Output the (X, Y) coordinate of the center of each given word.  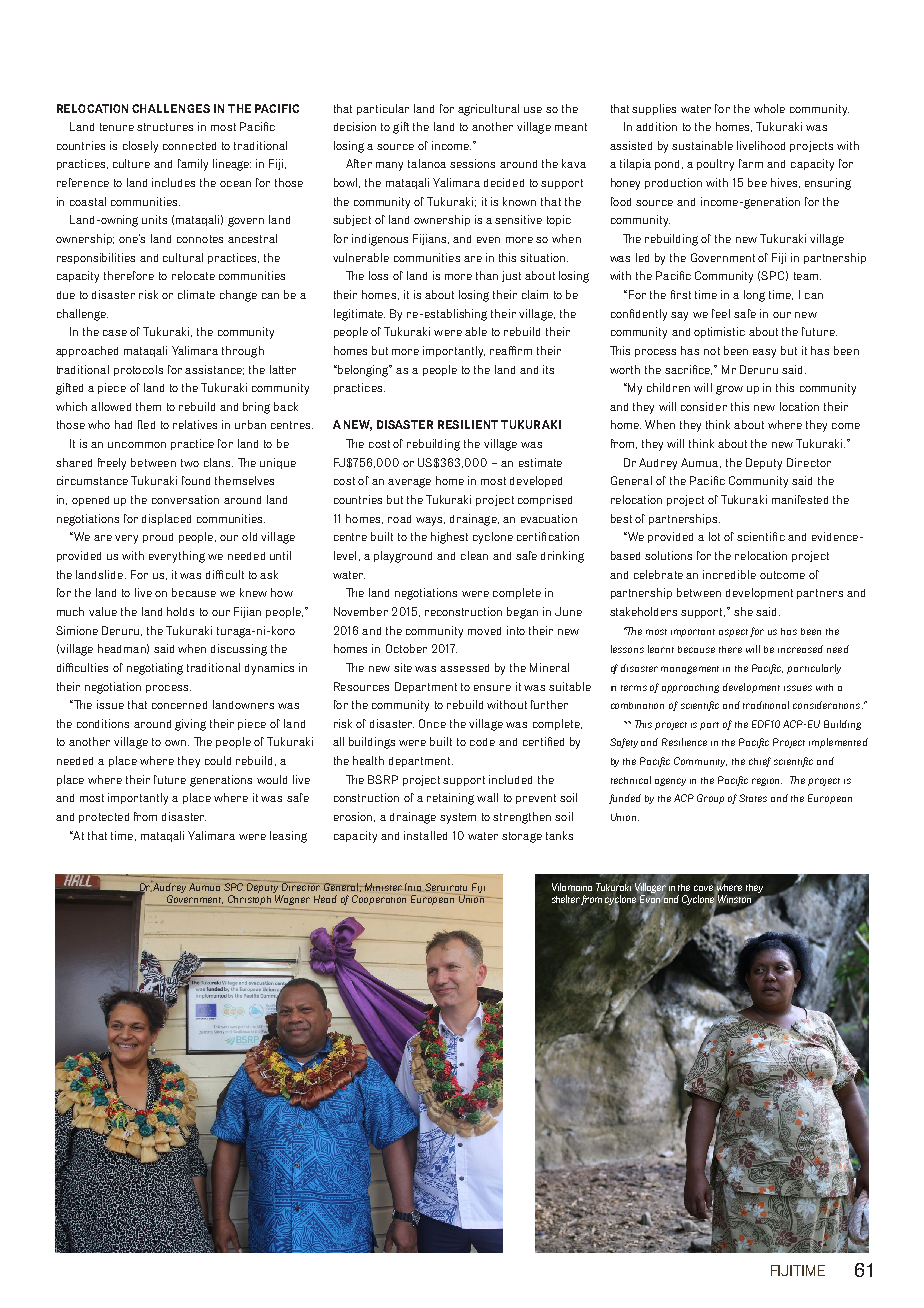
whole (769, 108)
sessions (472, 163)
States (753, 798)
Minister (383, 887)
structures (165, 127)
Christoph (249, 901)
